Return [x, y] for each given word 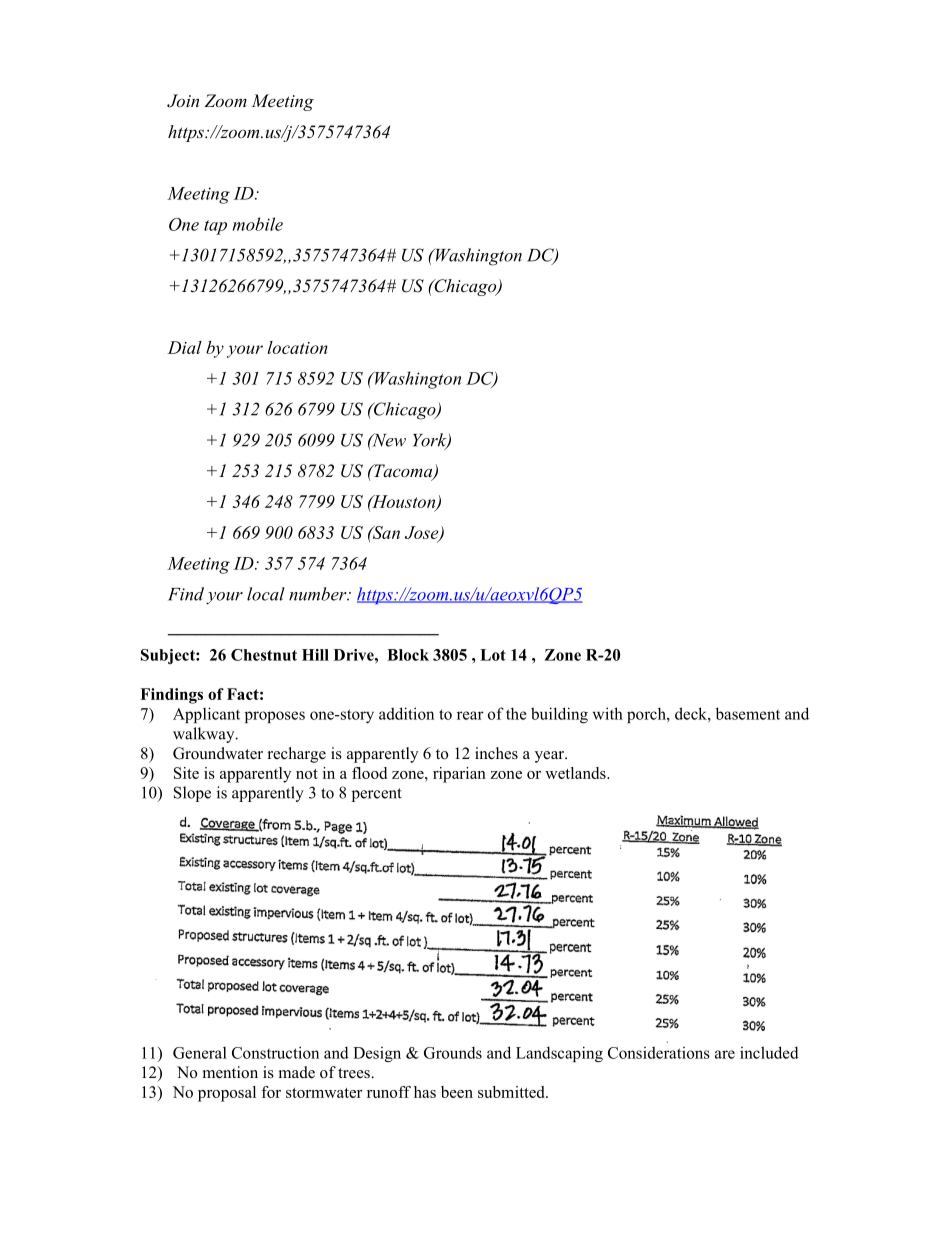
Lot [493, 655]
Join [183, 101]
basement [748, 713]
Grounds [453, 1052]
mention [230, 1072]
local [266, 594]
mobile [258, 224]
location [298, 347]
